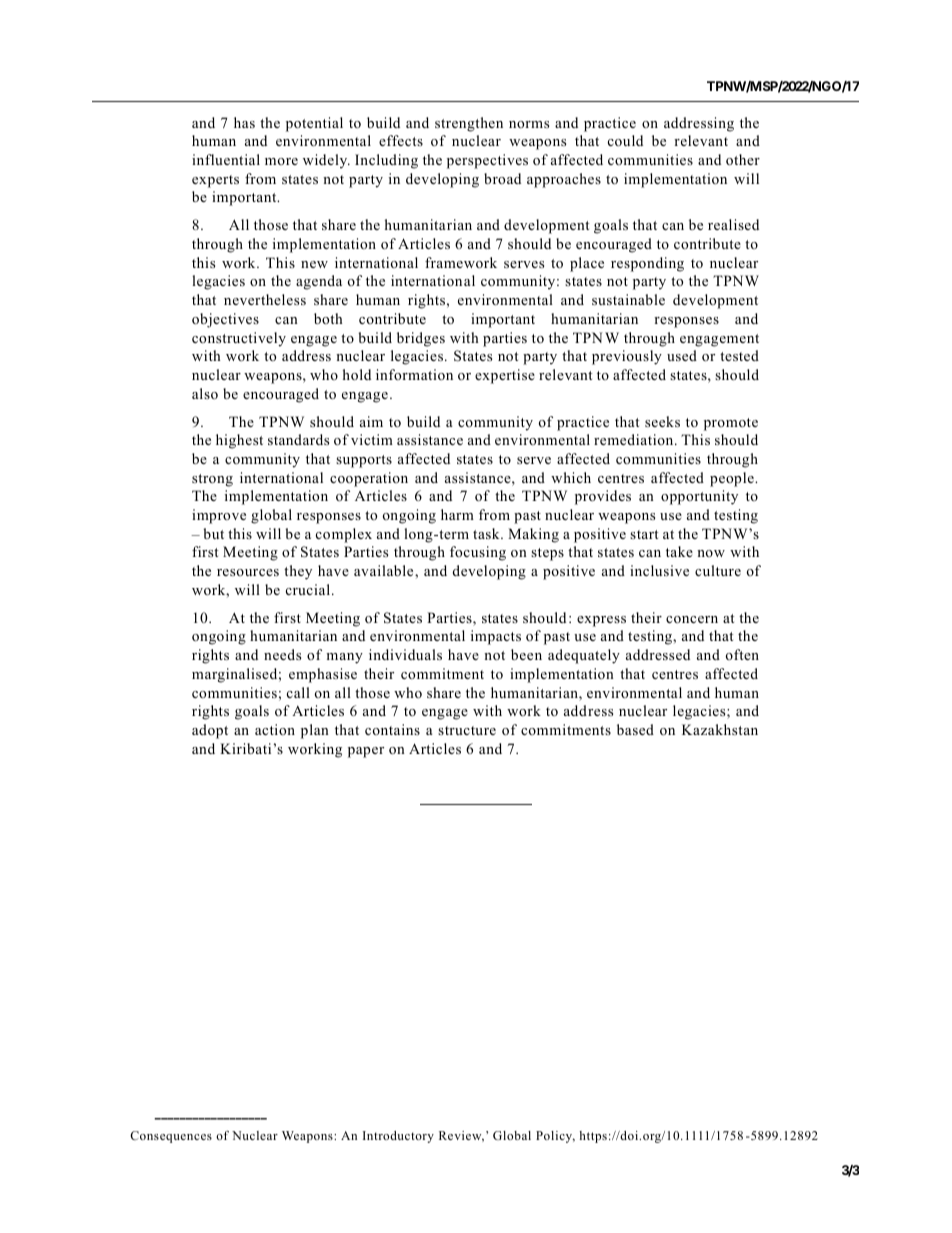 The image size is (952, 1233). What do you see at coordinates (635, 729) in the document?
I see `based` at bounding box center [635, 729].
